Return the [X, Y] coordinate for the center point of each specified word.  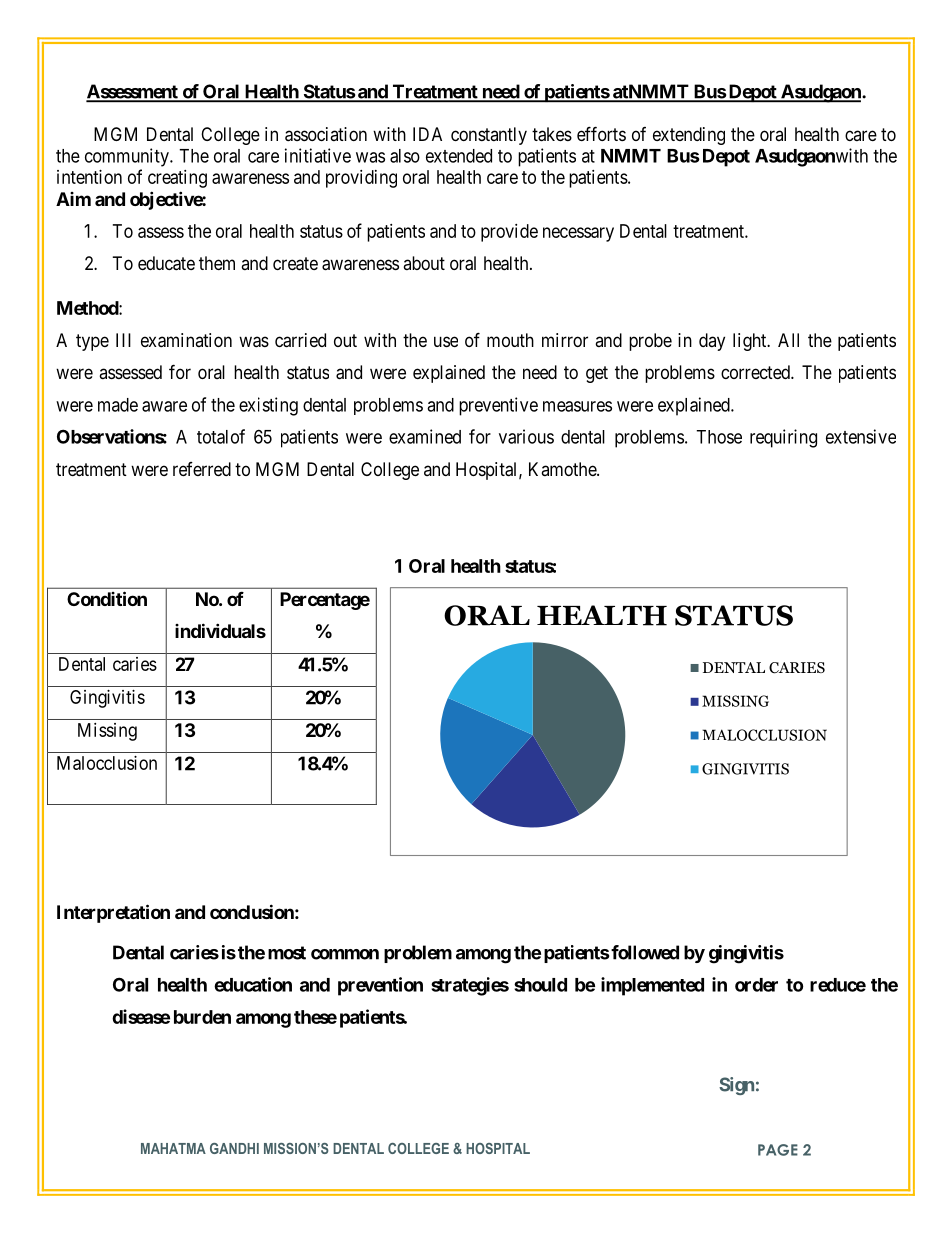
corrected [756, 372]
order [756, 985]
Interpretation [113, 913]
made [118, 405]
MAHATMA [173, 1148]
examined [425, 436]
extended [459, 156]
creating [177, 179]
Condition [107, 598]
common [345, 954]
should [540, 985]
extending [689, 136]
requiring [783, 438]
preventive [498, 406]
